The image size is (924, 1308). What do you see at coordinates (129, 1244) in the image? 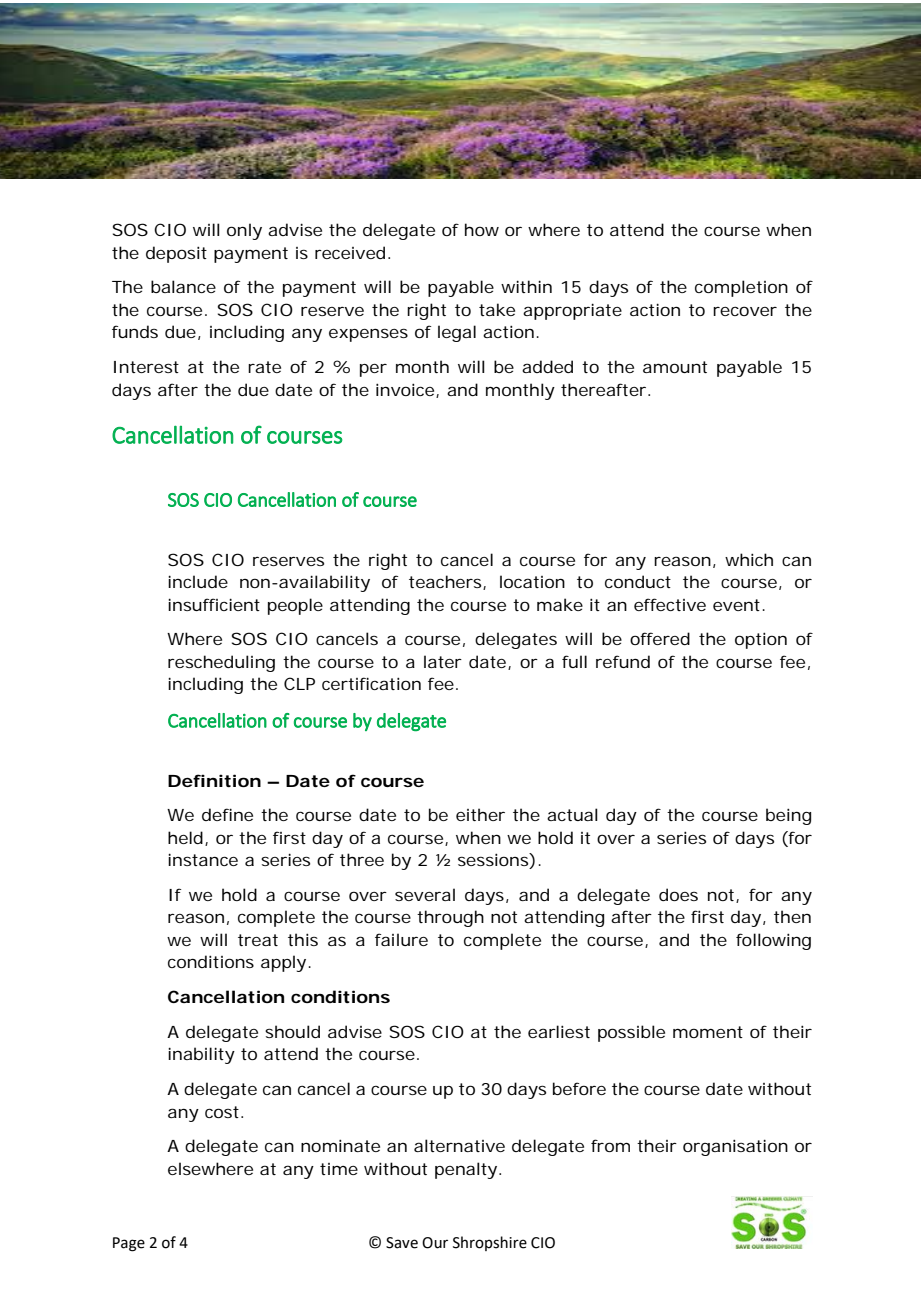
I see `Page` at bounding box center [129, 1244].
